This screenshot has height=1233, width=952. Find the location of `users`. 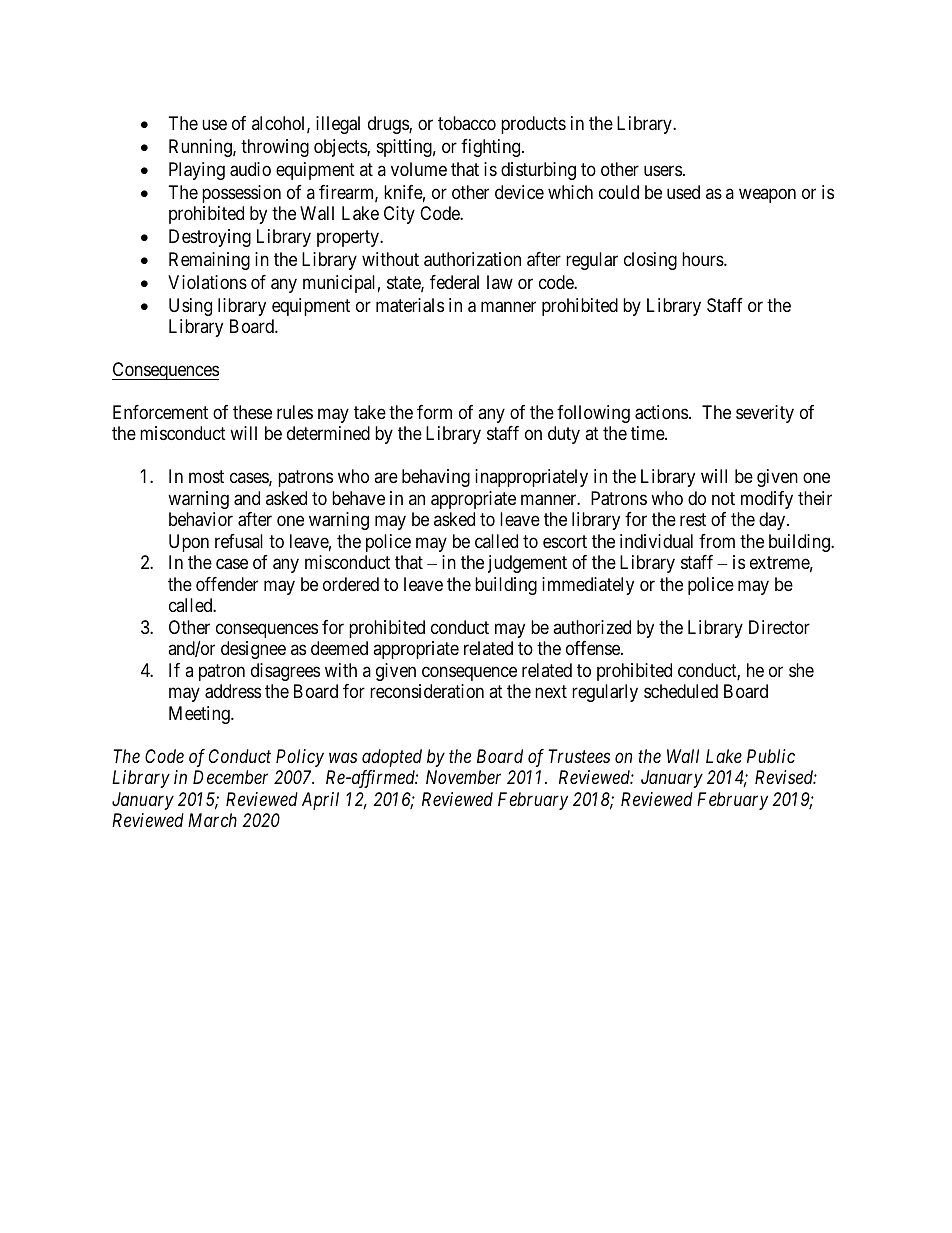

users is located at coordinates (663, 170).
